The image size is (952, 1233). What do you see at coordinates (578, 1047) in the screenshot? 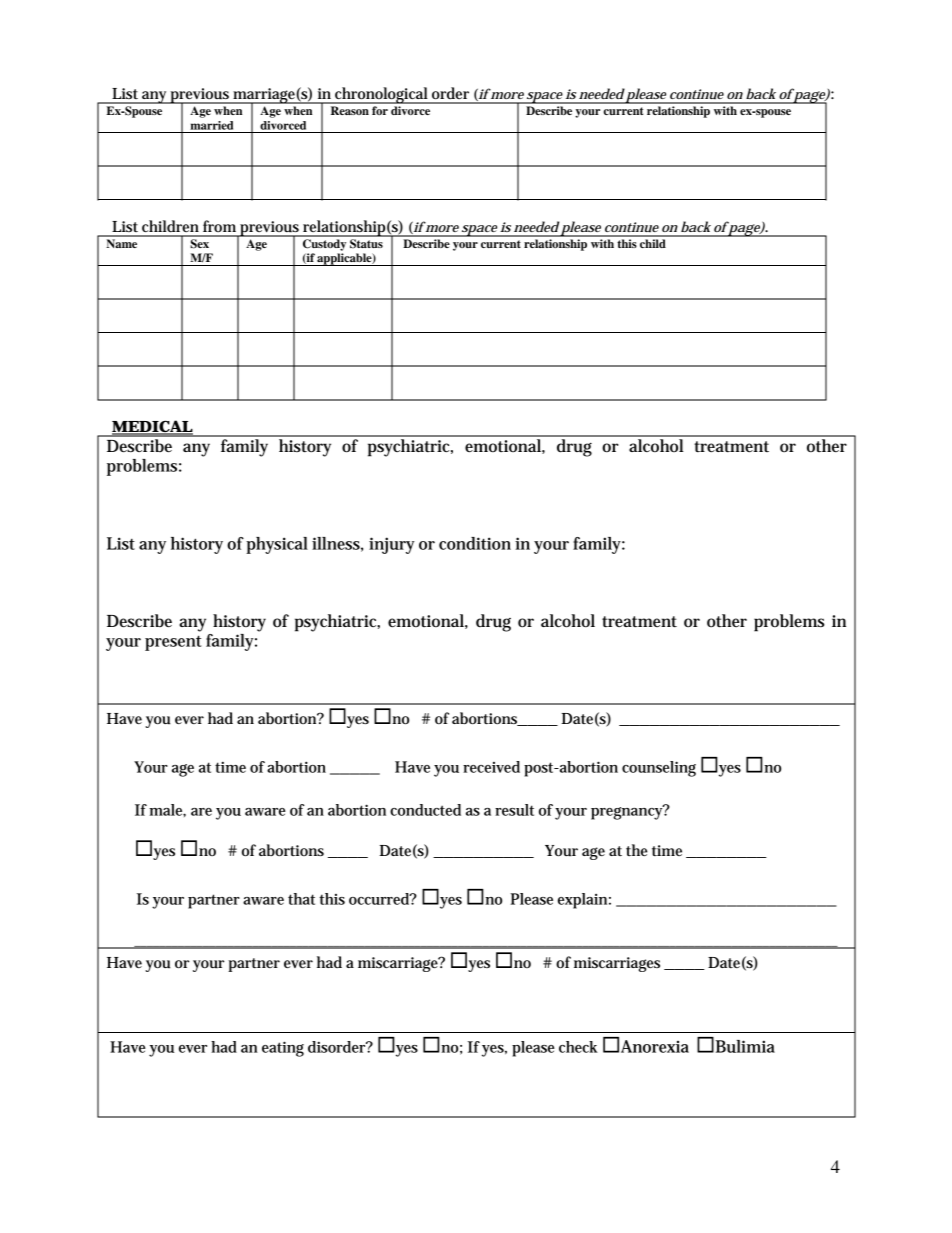
I see `check` at bounding box center [578, 1047].
